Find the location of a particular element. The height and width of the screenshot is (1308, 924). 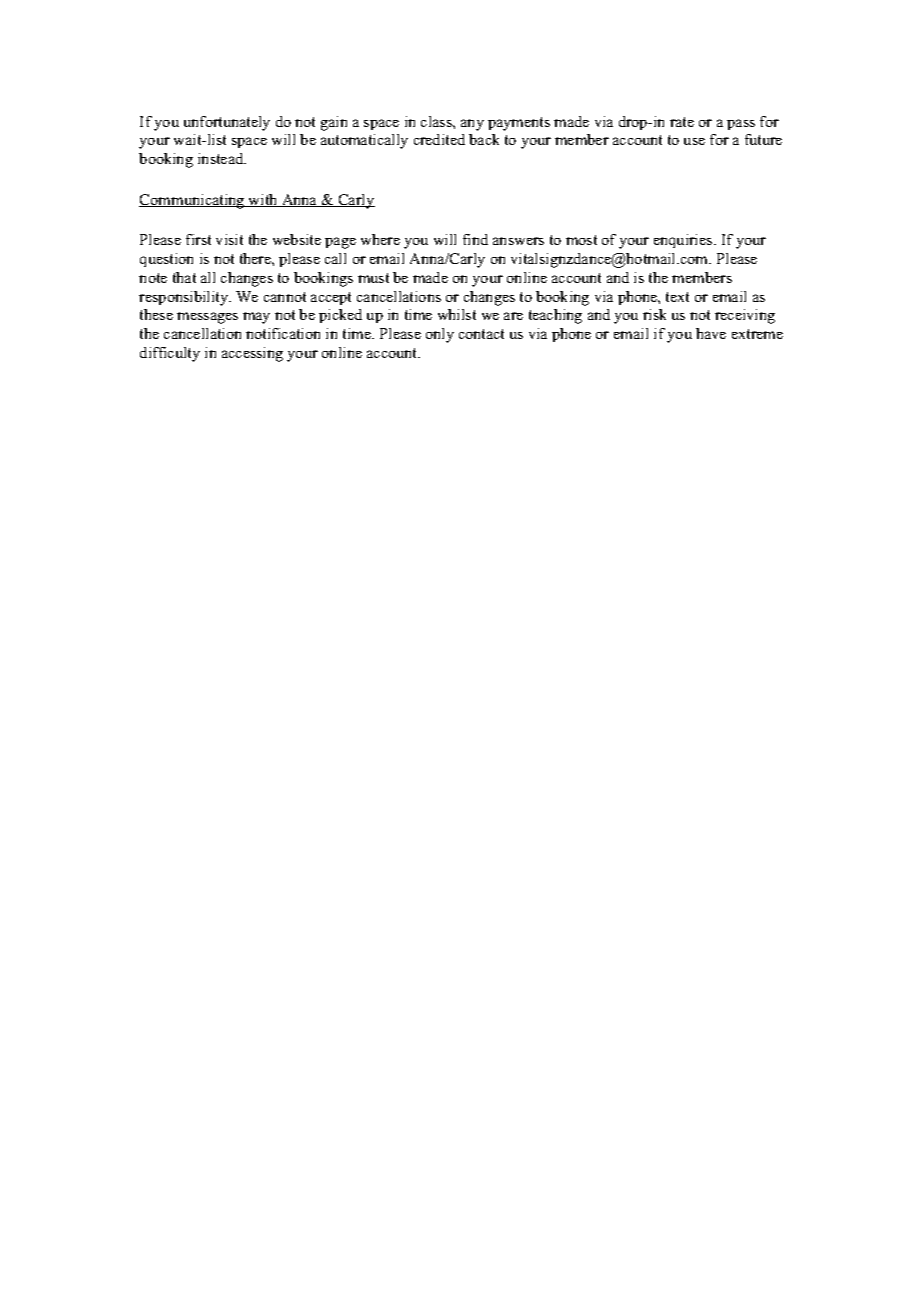

rate is located at coordinates (682, 122).
